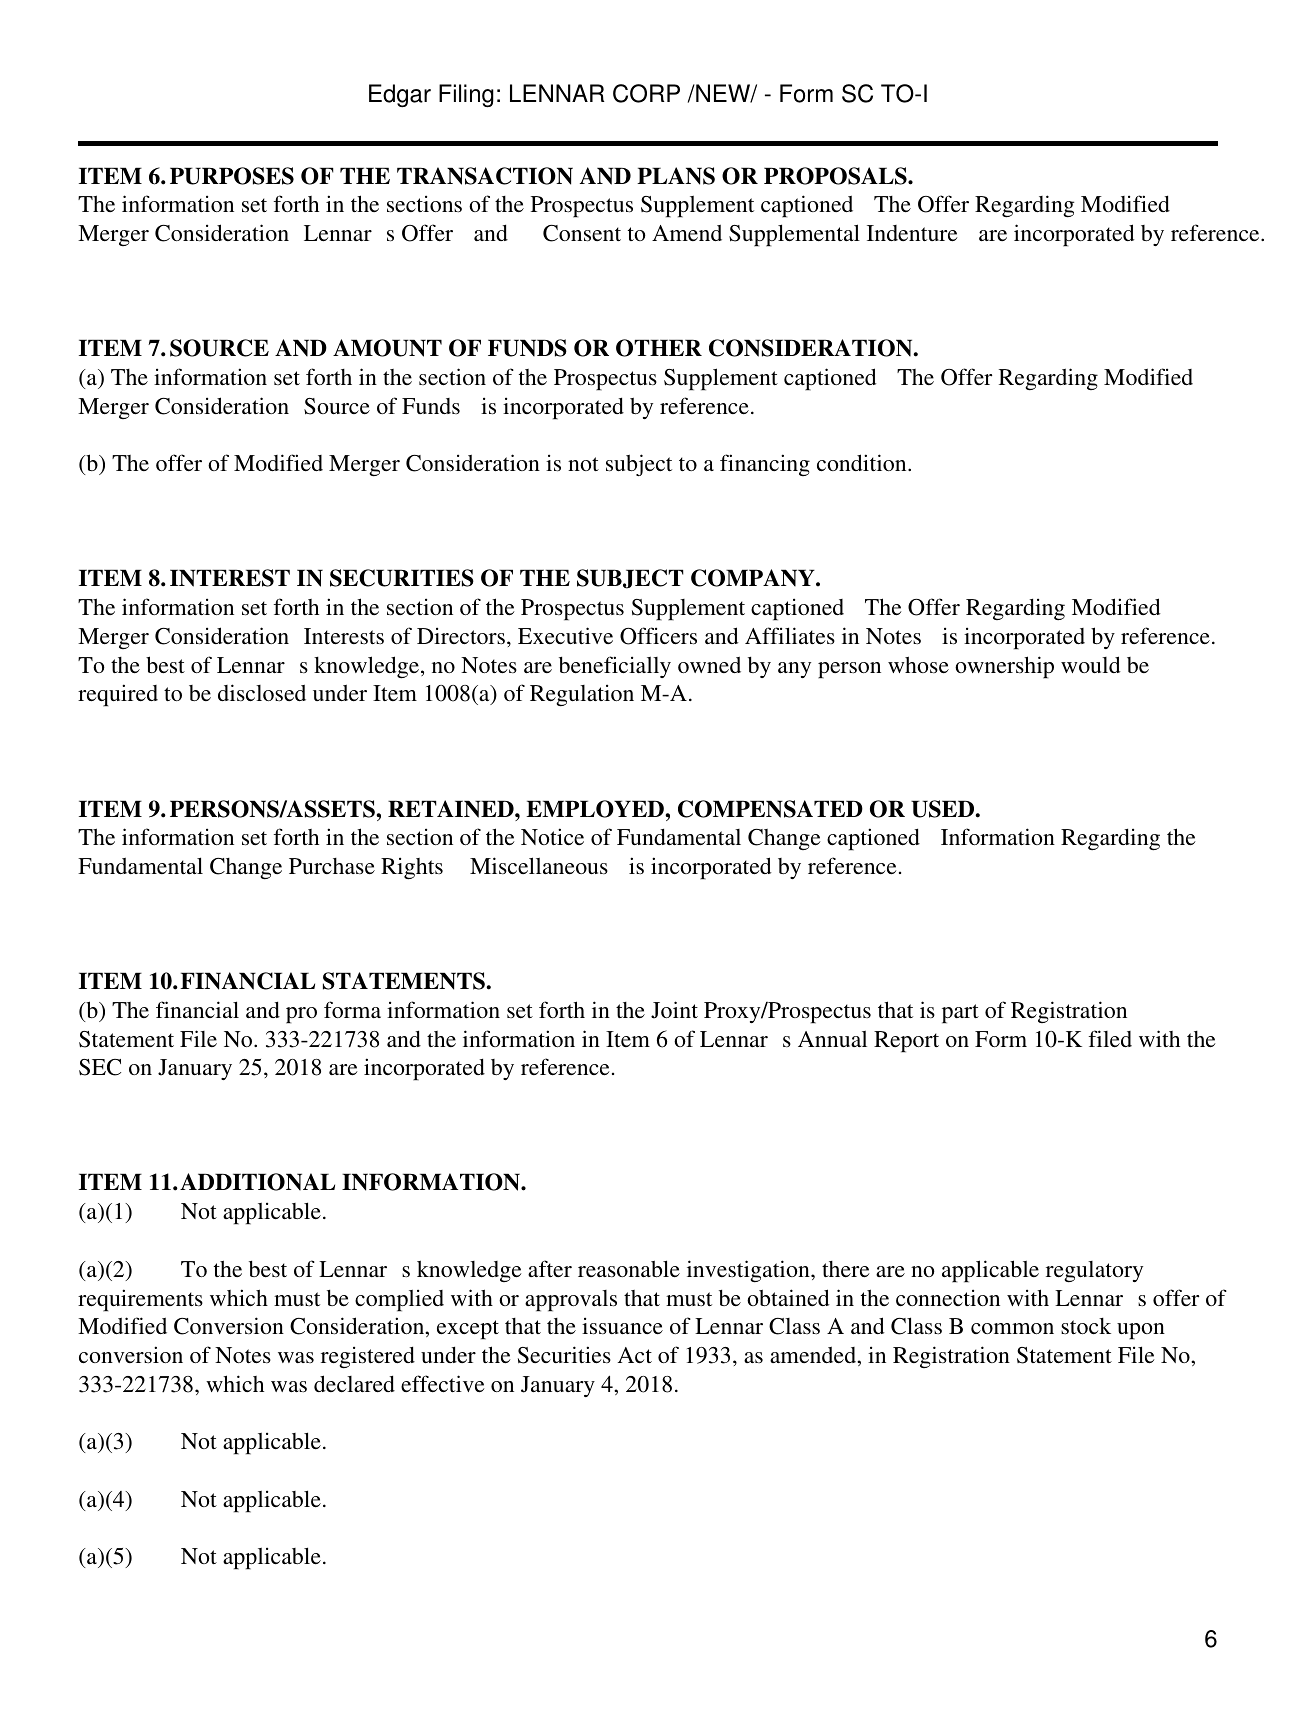 Image resolution: width=1296 pixels, height=1726 pixels. Describe the element at coordinates (960, 1014) in the page. I see `part` at that location.
